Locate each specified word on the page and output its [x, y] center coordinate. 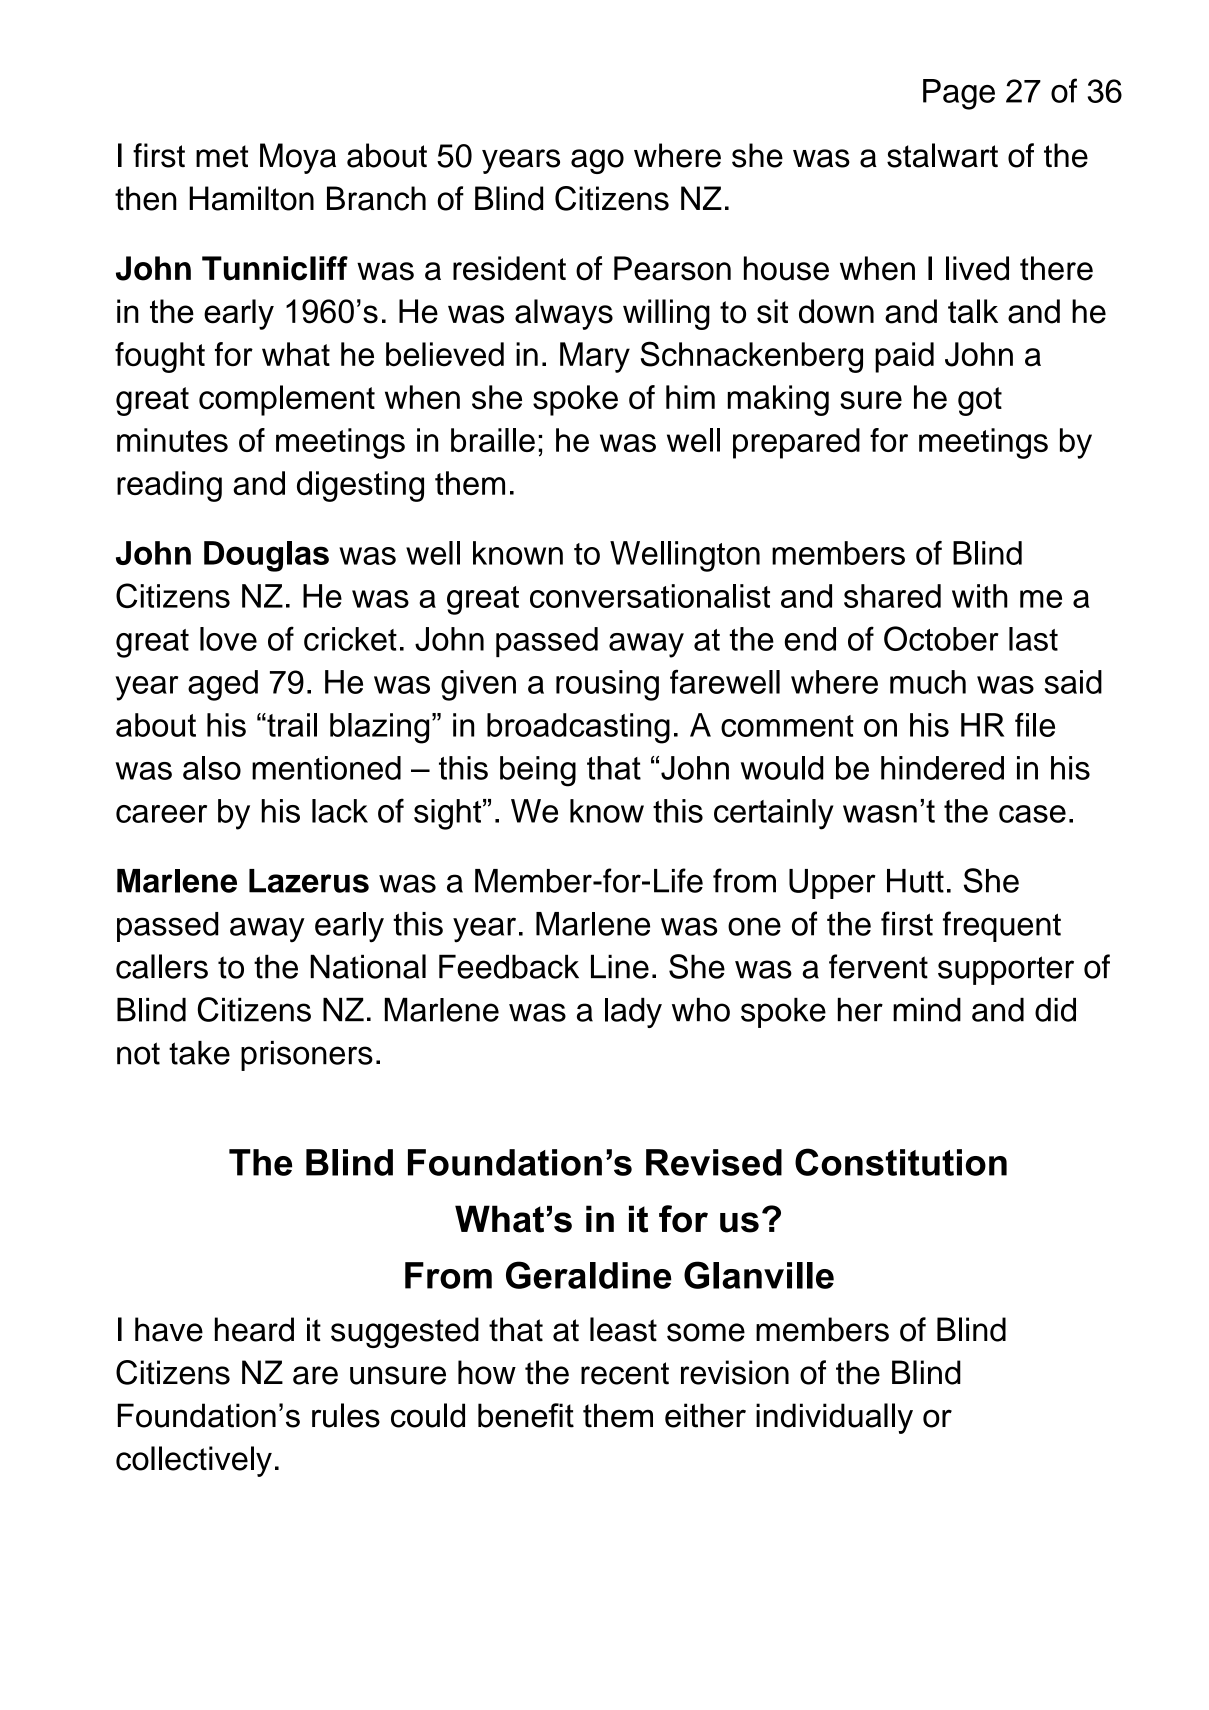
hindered [942, 768]
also [212, 768]
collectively [194, 1461]
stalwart [942, 155]
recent [625, 1373]
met [222, 156]
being [538, 771]
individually [834, 1418]
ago [597, 161]
